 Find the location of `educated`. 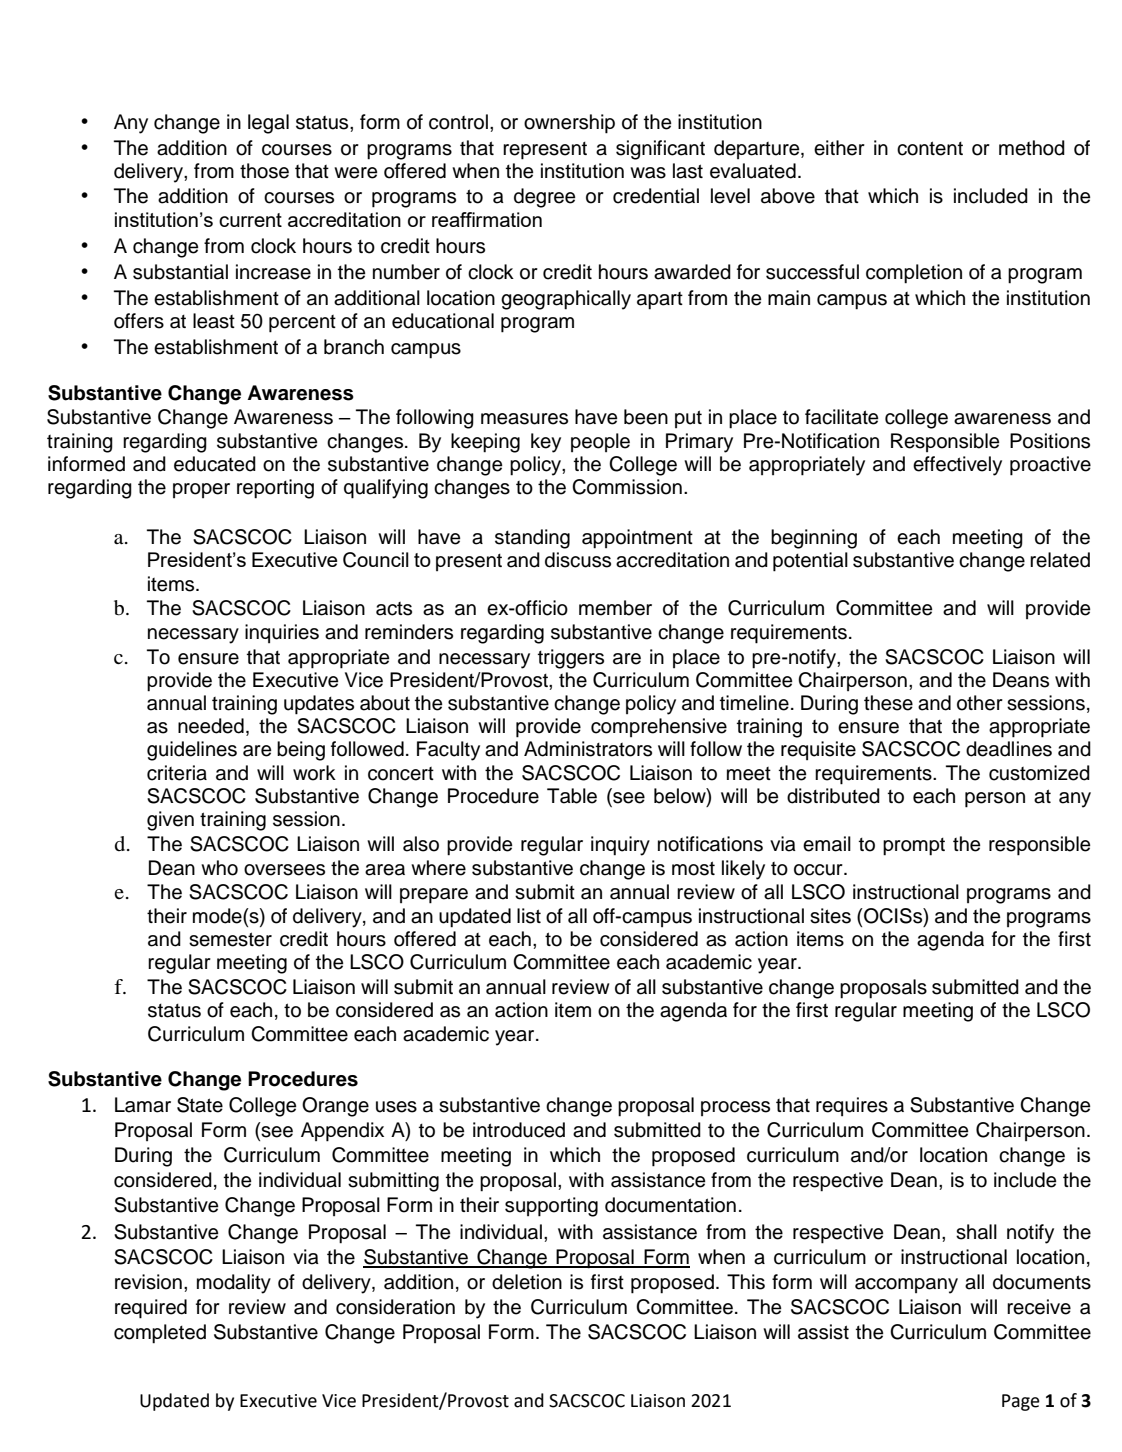

educated is located at coordinates (215, 464).
